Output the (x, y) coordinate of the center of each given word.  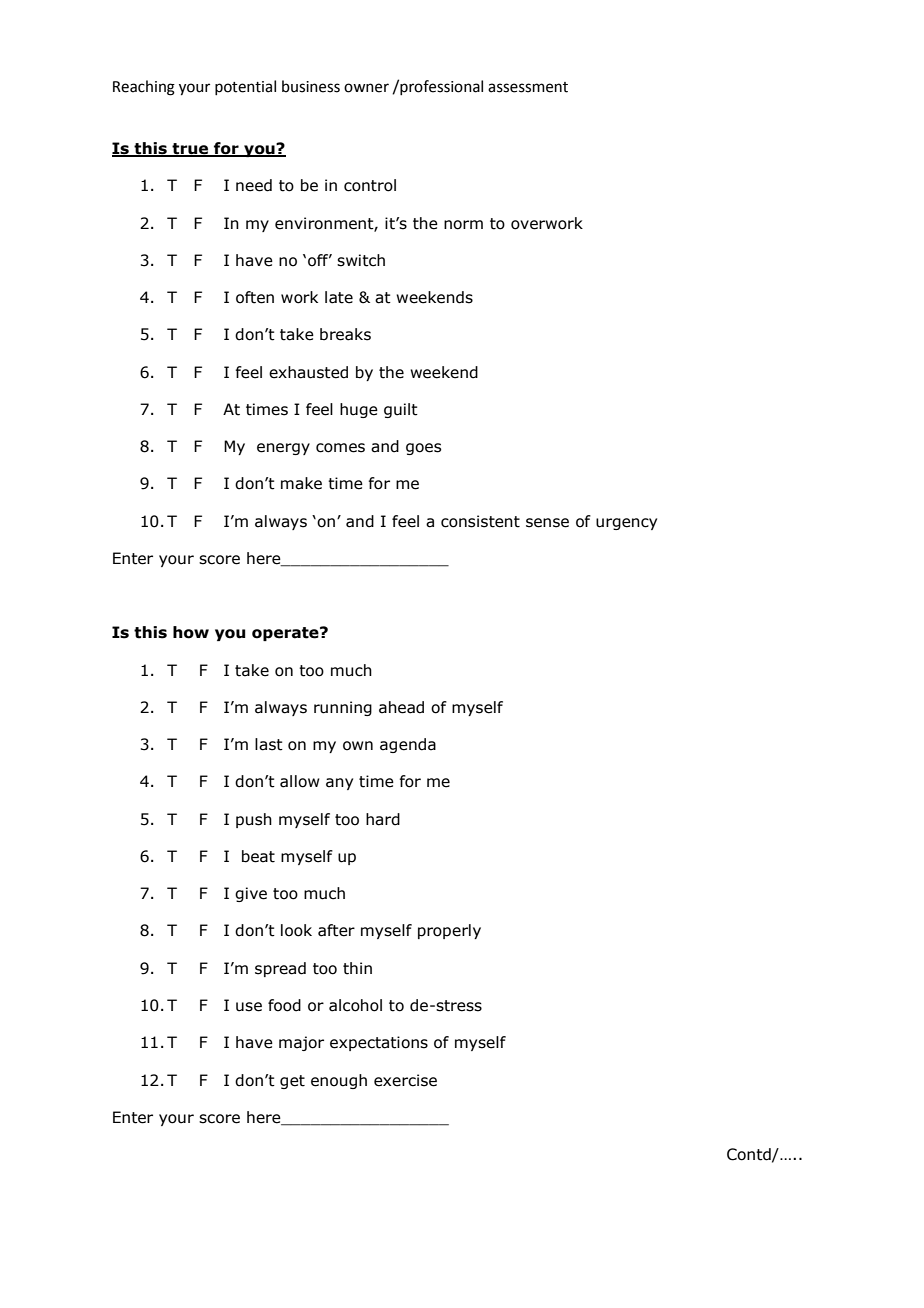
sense (547, 523)
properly (449, 931)
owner (366, 88)
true (190, 150)
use (249, 1007)
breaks (345, 334)
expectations (379, 1043)
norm (463, 225)
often (255, 297)
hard (383, 819)
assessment (528, 87)
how (191, 632)
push (254, 820)
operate (286, 634)
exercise (405, 1080)
